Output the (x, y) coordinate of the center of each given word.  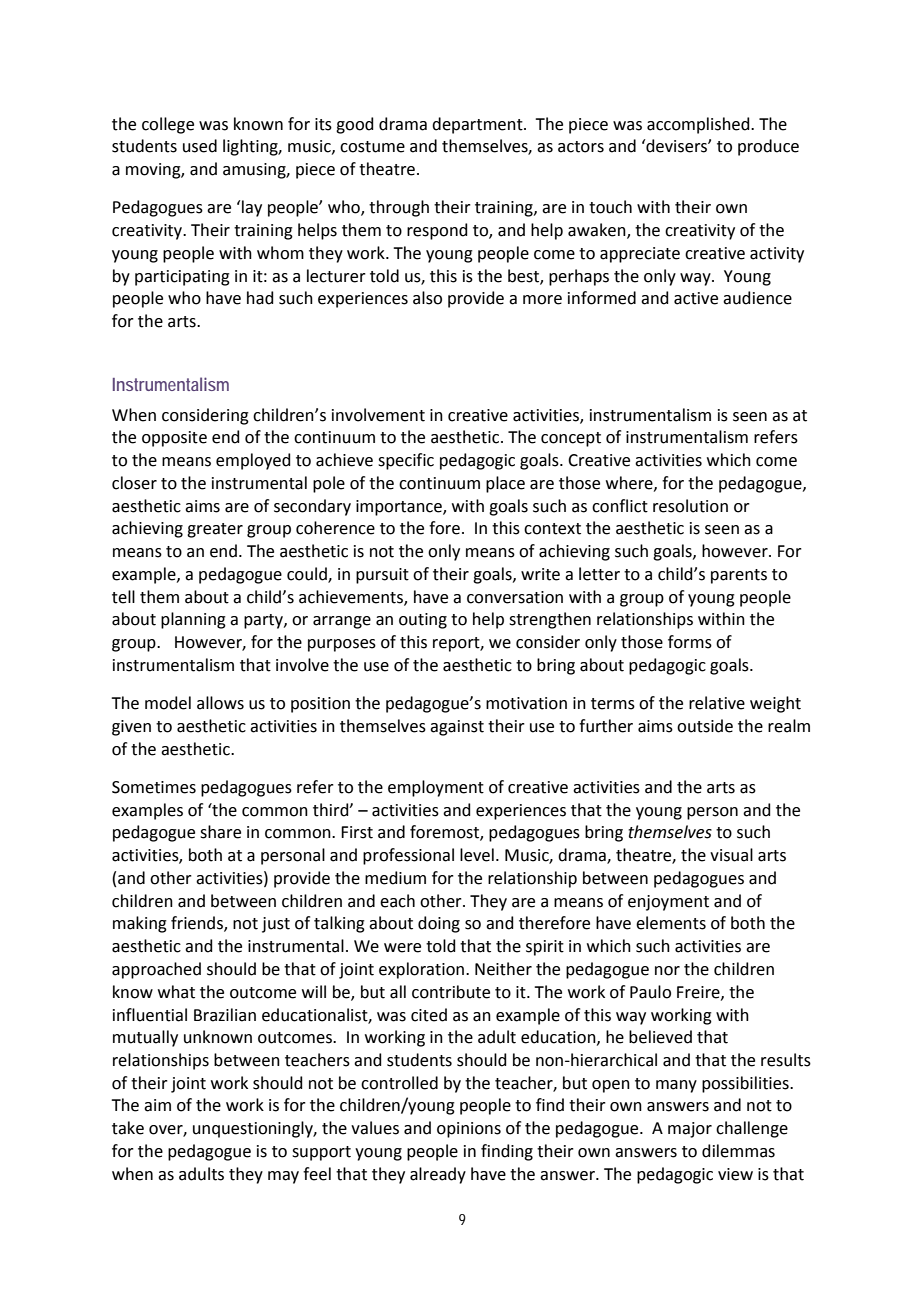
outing (423, 621)
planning (193, 620)
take (128, 1128)
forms (690, 642)
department (478, 125)
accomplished (699, 125)
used (200, 146)
